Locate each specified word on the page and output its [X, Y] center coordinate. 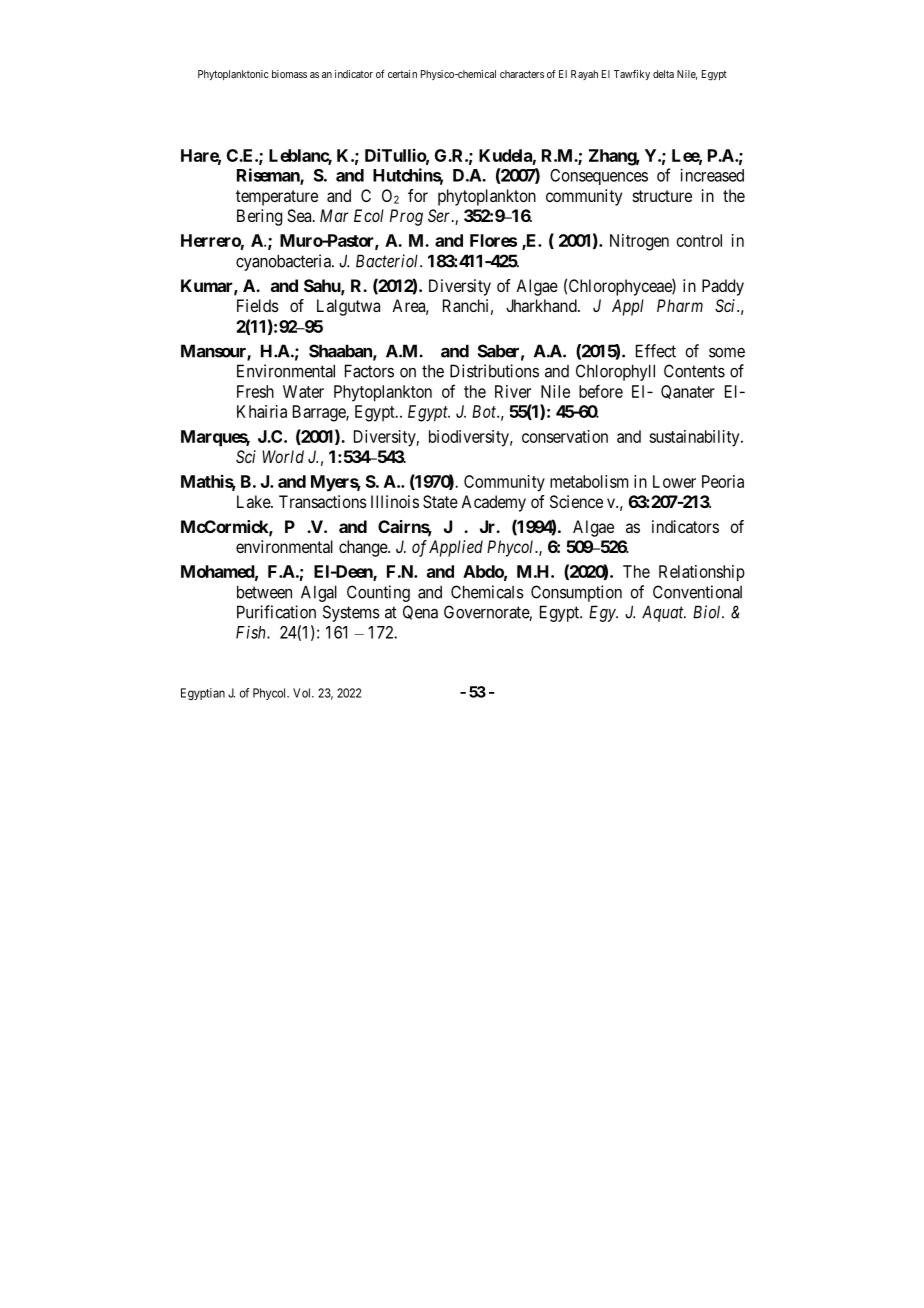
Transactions [323, 501]
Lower [674, 481]
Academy [493, 503]
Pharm [680, 305]
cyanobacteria [284, 262]
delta [663, 74]
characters [522, 74]
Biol [708, 612]
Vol [303, 693]
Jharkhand [542, 305]
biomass [289, 74]
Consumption [576, 593]
